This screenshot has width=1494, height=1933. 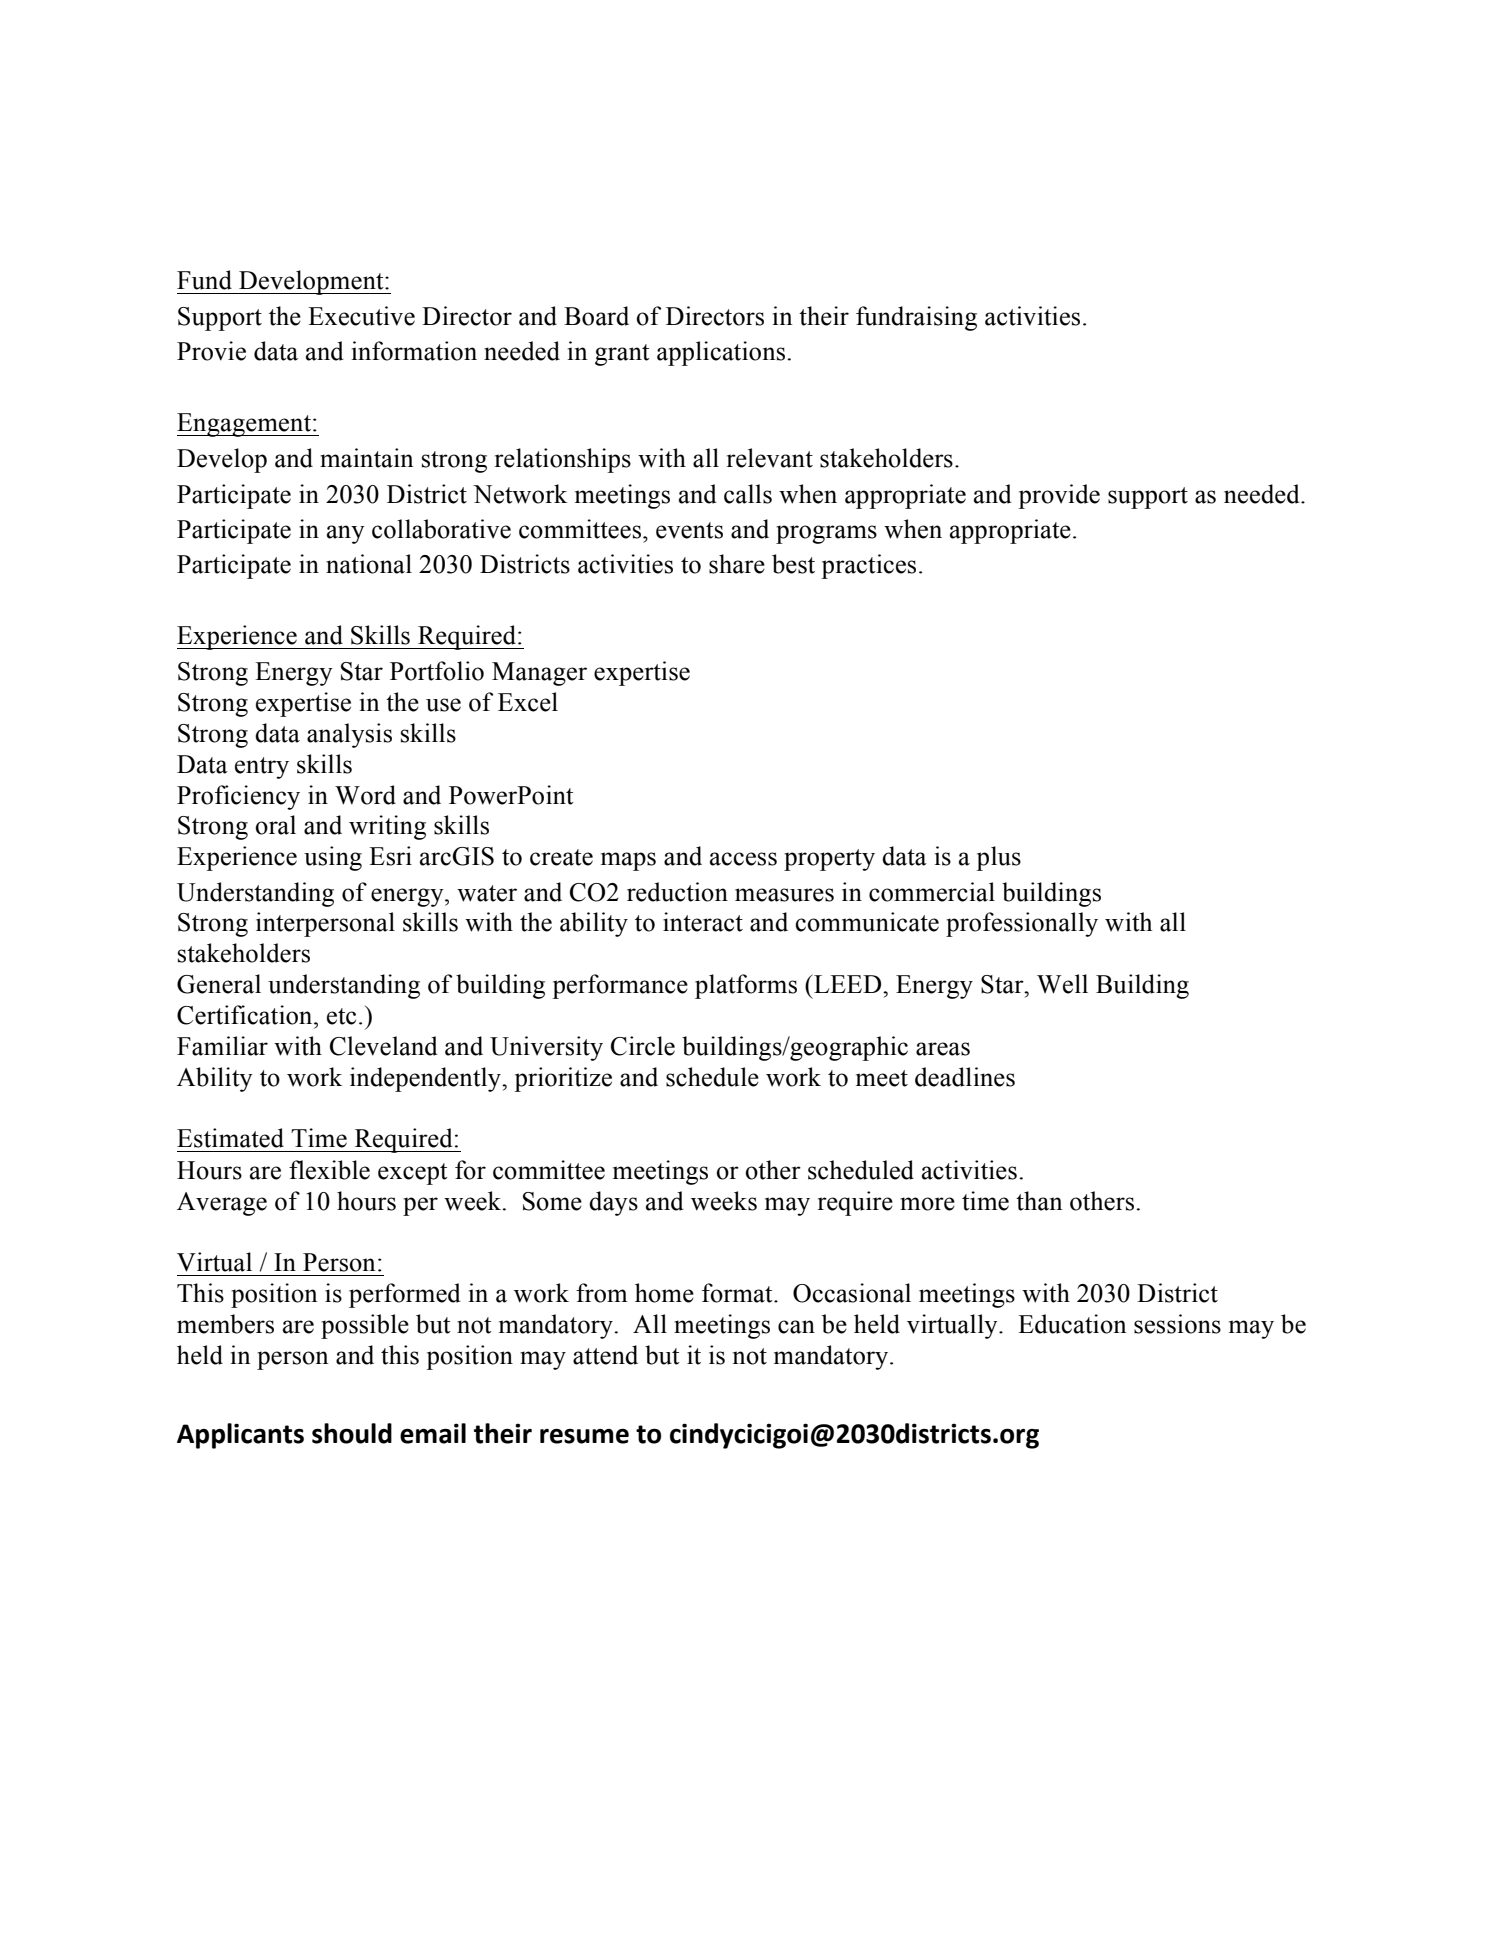 What do you see at coordinates (722, 353) in the screenshot?
I see `applications` at bounding box center [722, 353].
